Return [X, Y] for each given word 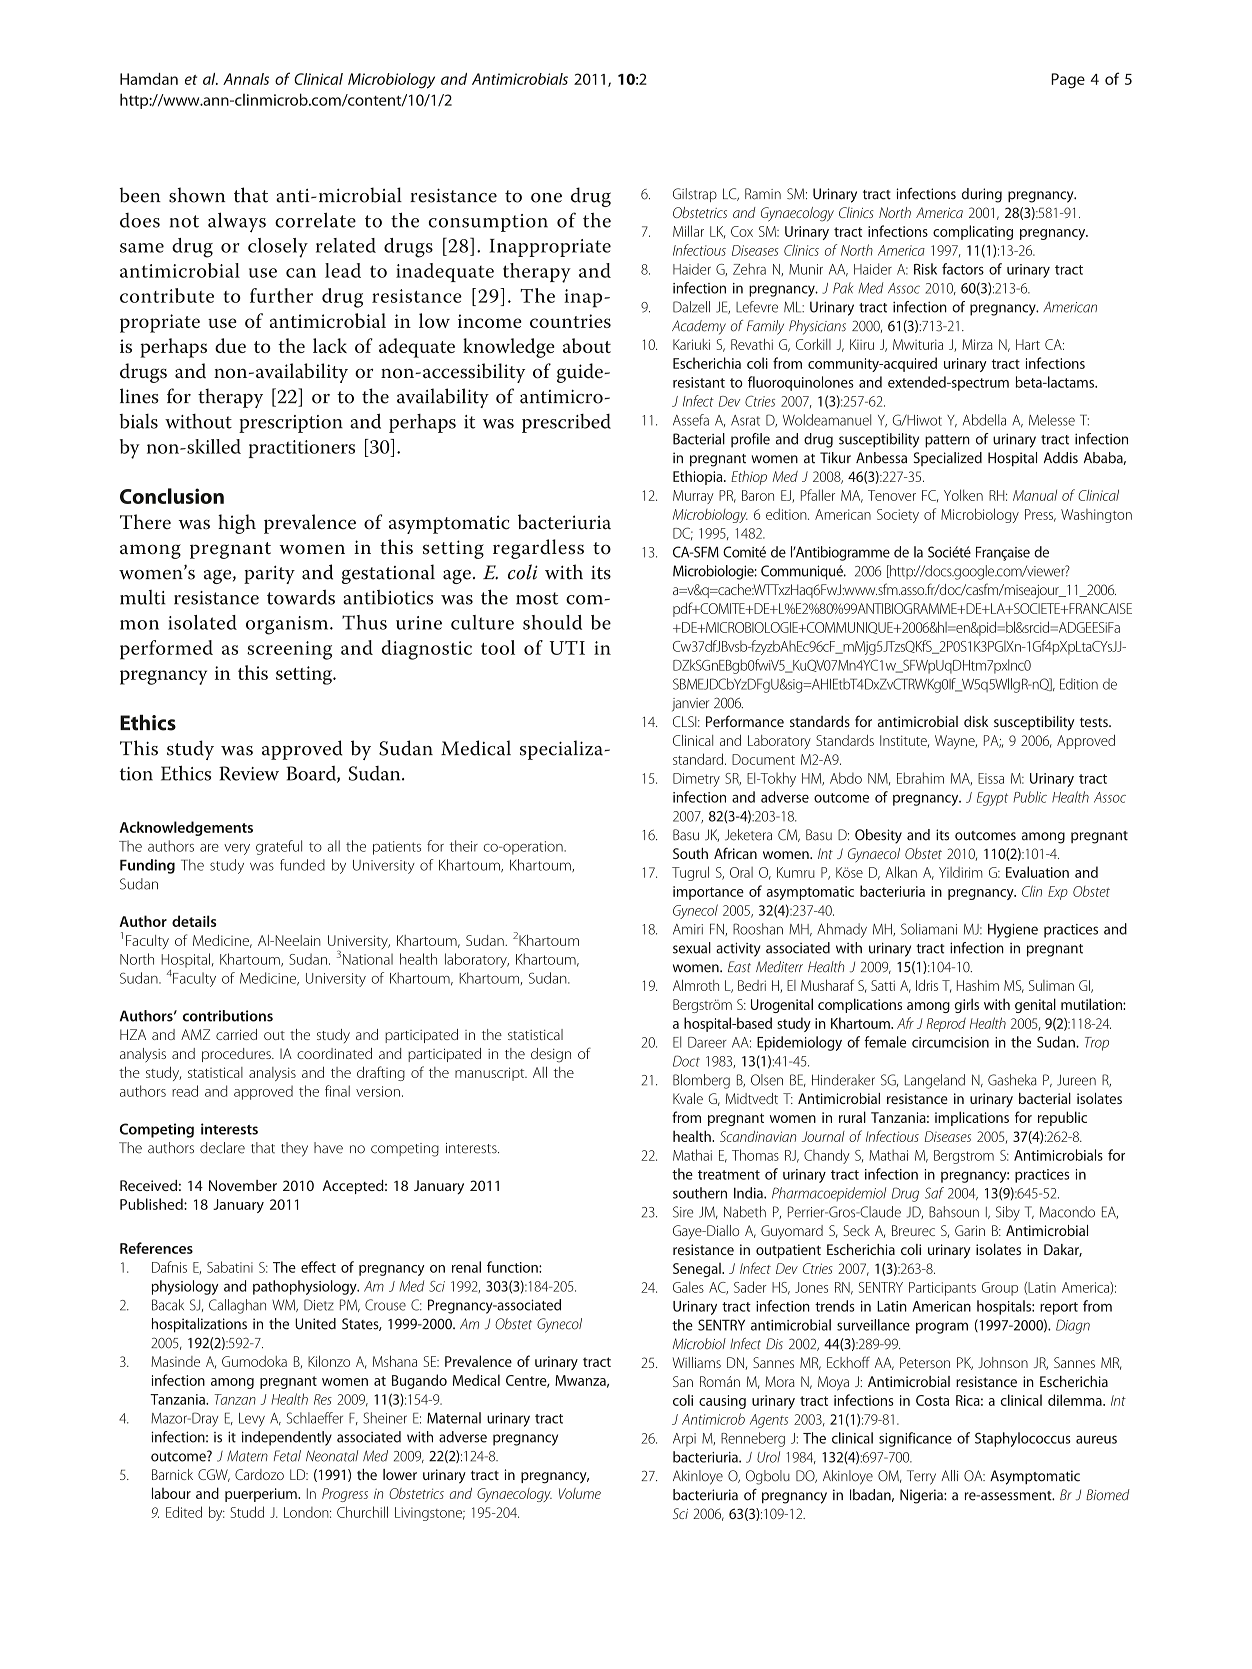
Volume [580, 1493]
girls [967, 1005]
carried [236, 1034]
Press [1040, 515]
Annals [246, 79]
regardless [538, 549]
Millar [688, 231]
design [551, 1055]
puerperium [262, 1495]
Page [1068, 81]
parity [269, 574]
